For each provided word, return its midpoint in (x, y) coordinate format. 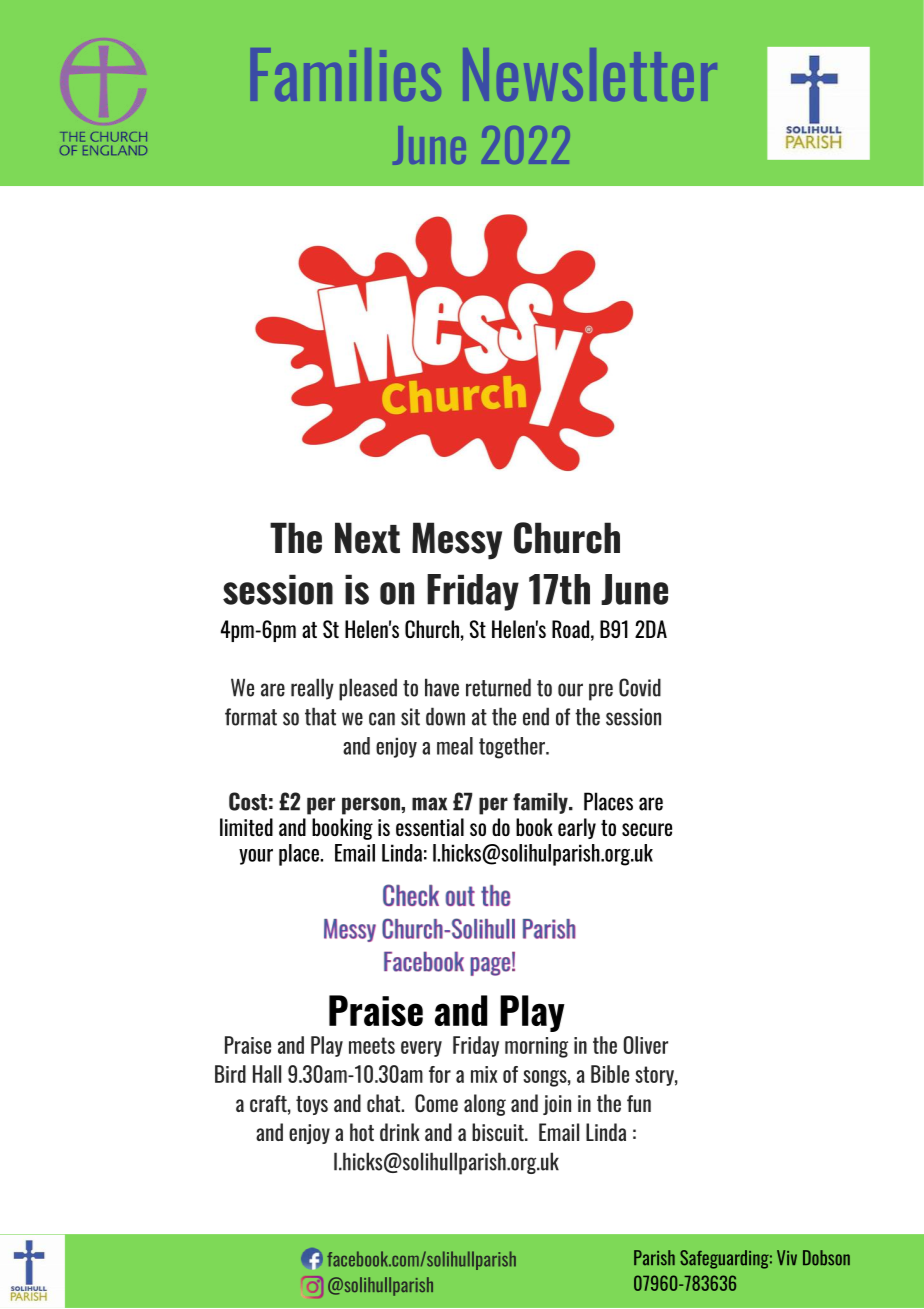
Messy (457, 541)
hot (362, 1132)
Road (570, 629)
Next (367, 538)
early (577, 828)
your (256, 857)
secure (647, 829)
